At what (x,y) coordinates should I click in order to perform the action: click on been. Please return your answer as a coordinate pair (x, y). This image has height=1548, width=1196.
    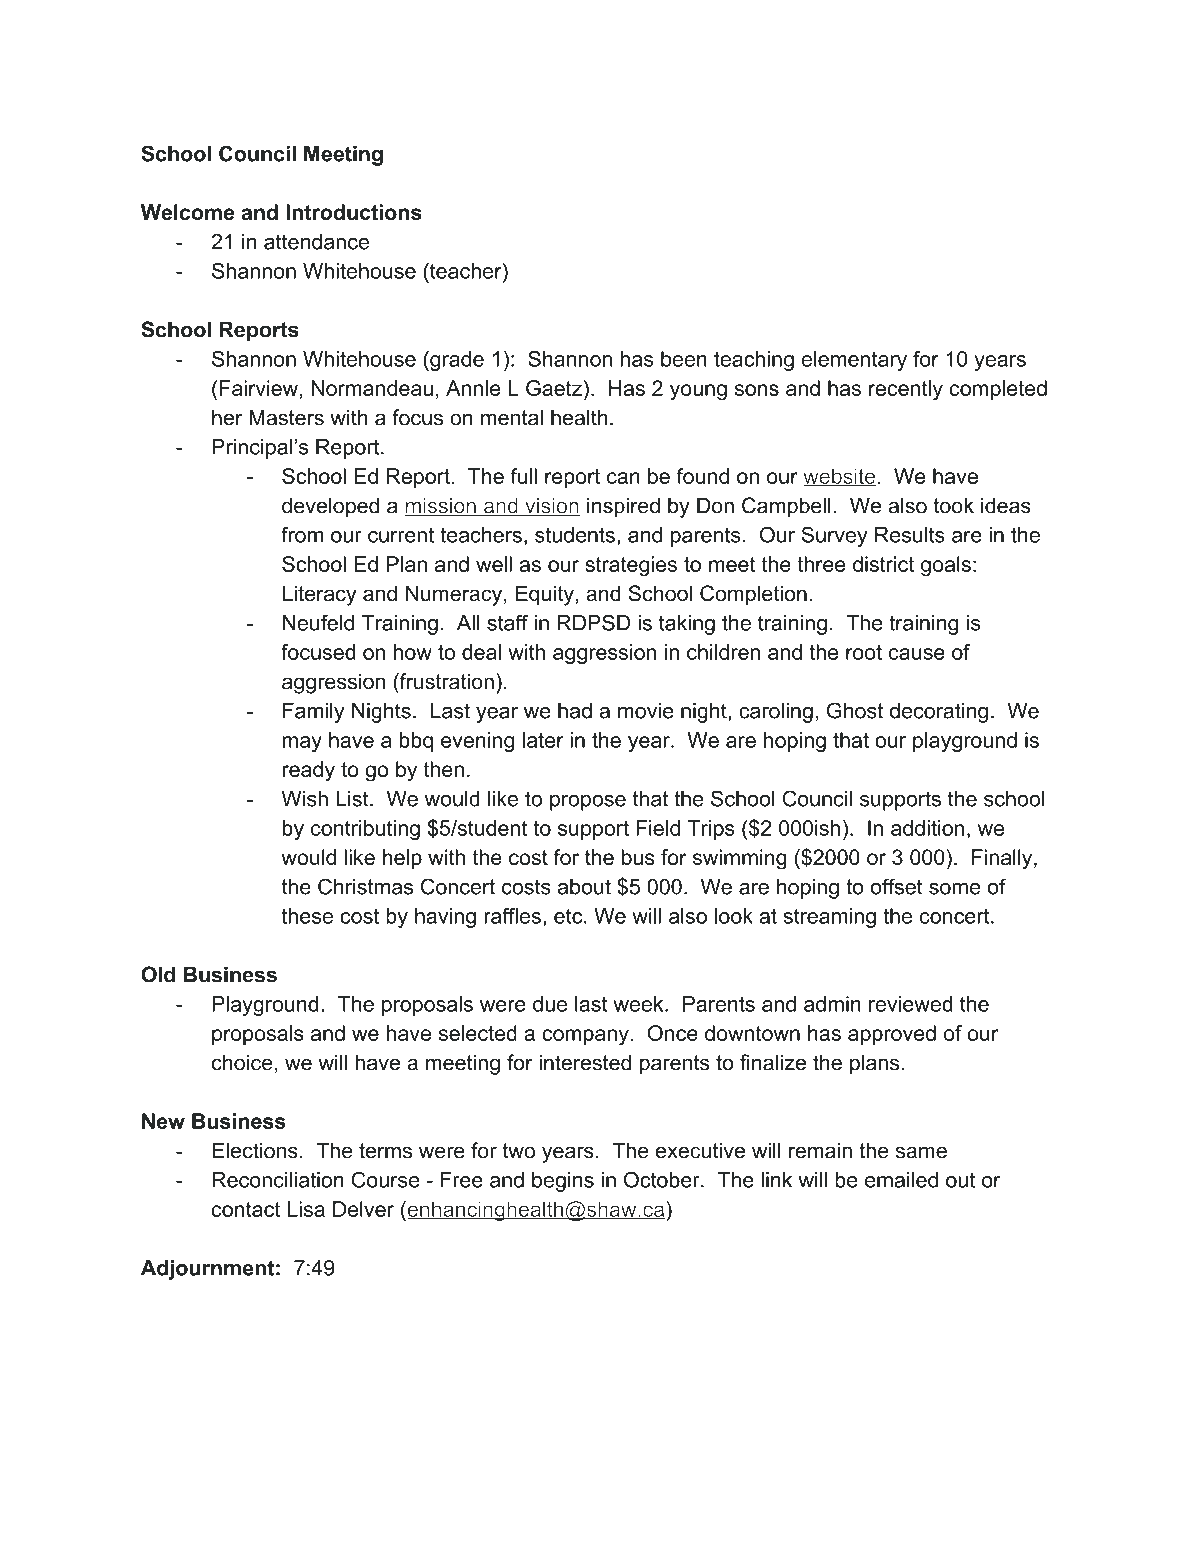
    Looking at the image, I should click on (684, 359).
